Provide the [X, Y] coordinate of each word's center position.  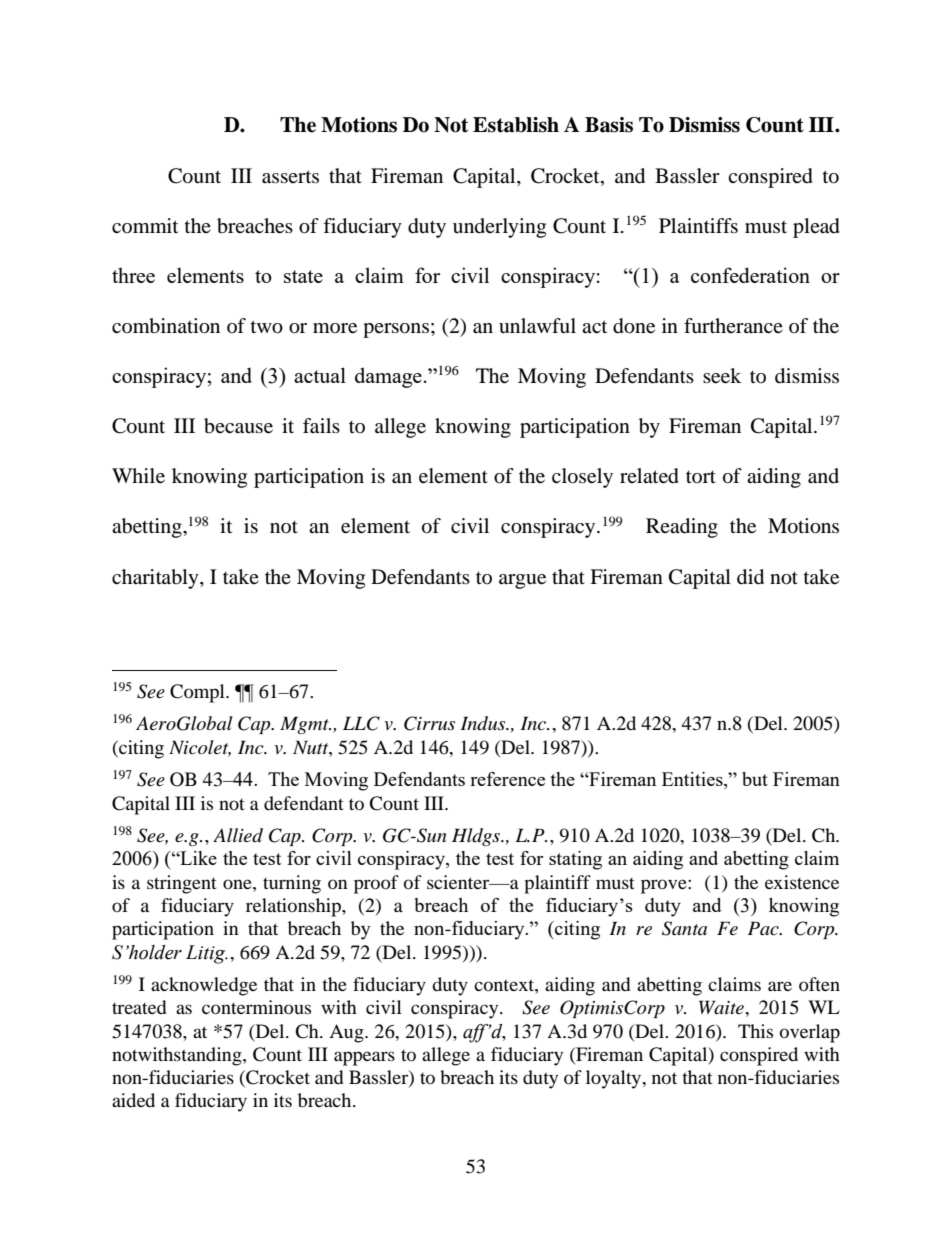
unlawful [537, 326]
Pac [764, 928]
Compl [198, 693]
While [138, 476]
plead [816, 228]
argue [522, 581]
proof [376, 884]
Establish [516, 125]
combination [166, 326]
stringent [182, 884]
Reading [682, 528]
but [755, 779]
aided [133, 1100]
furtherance [733, 326]
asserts [290, 177]
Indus [484, 723]
